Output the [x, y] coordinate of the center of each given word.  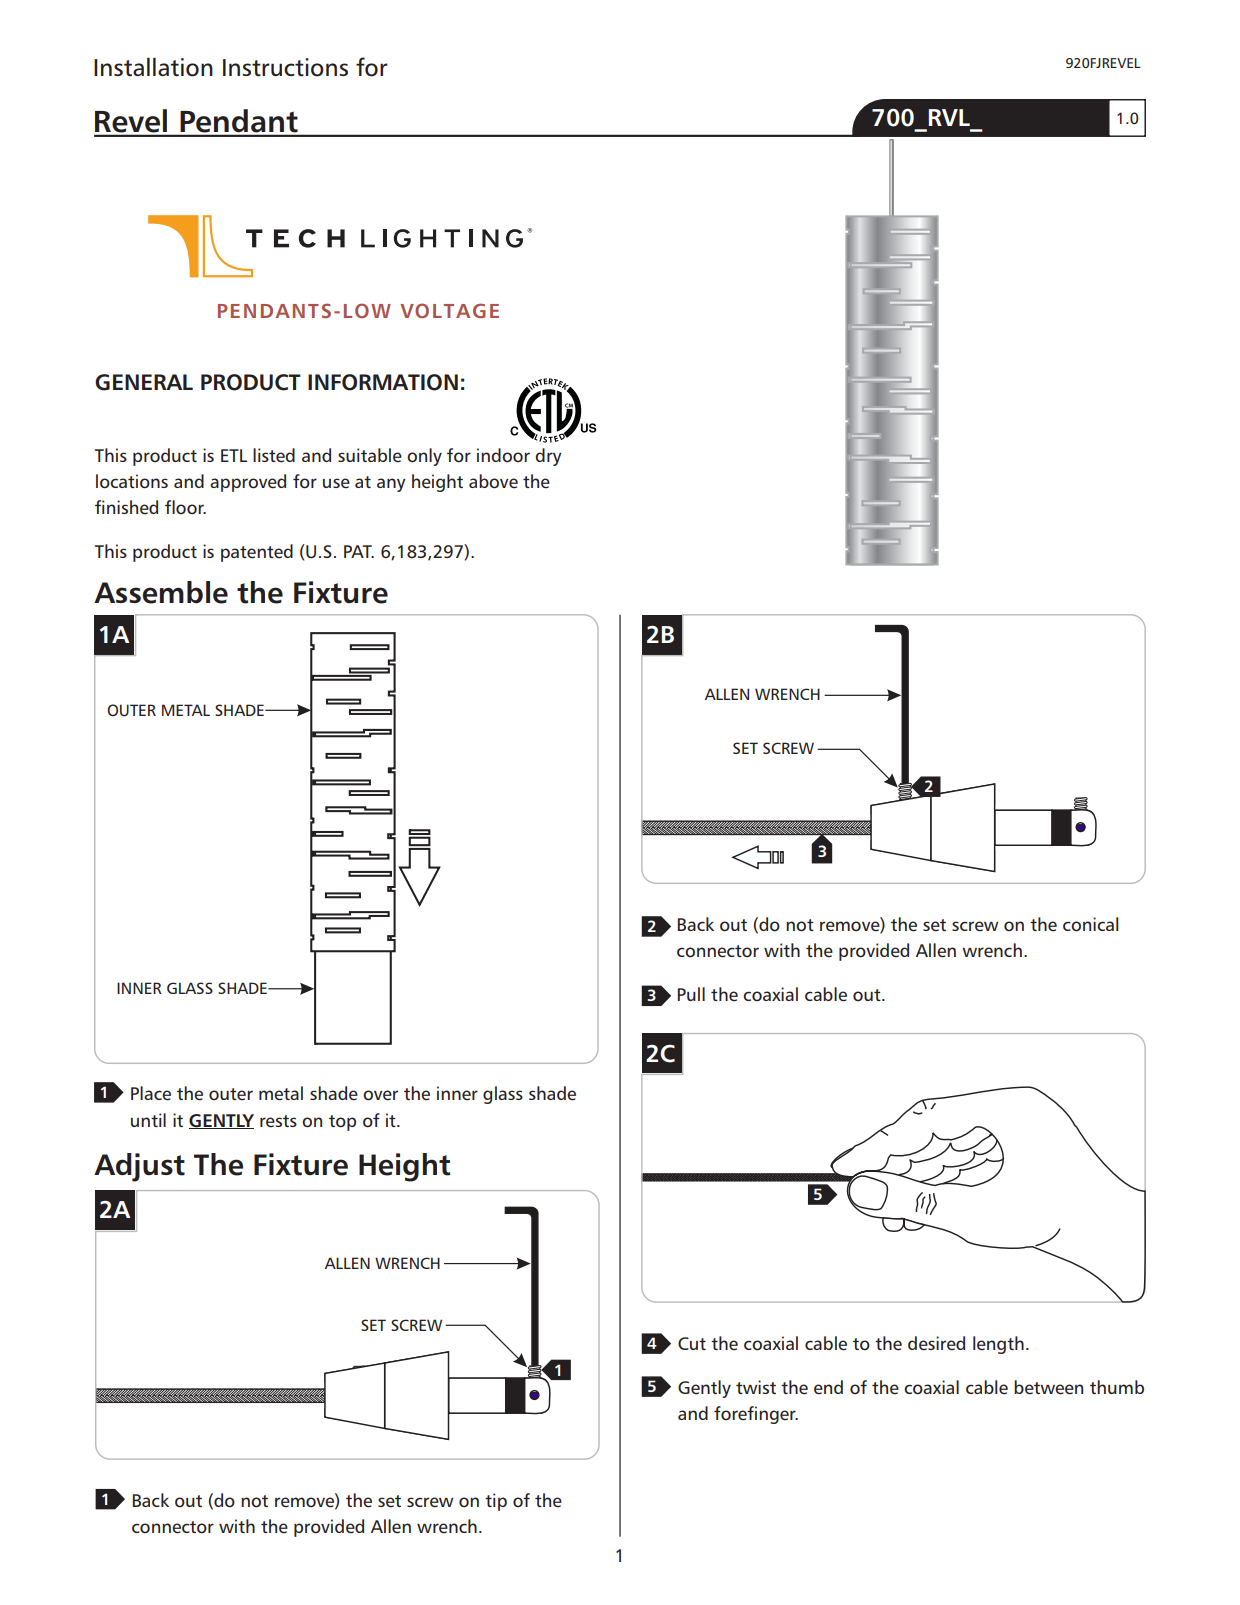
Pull [691, 994]
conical [1090, 924]
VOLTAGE [449, 310]
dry [548, 457]
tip [496, 1502]
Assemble [161, 592]
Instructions [285, 67]
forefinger [756, 1415]
